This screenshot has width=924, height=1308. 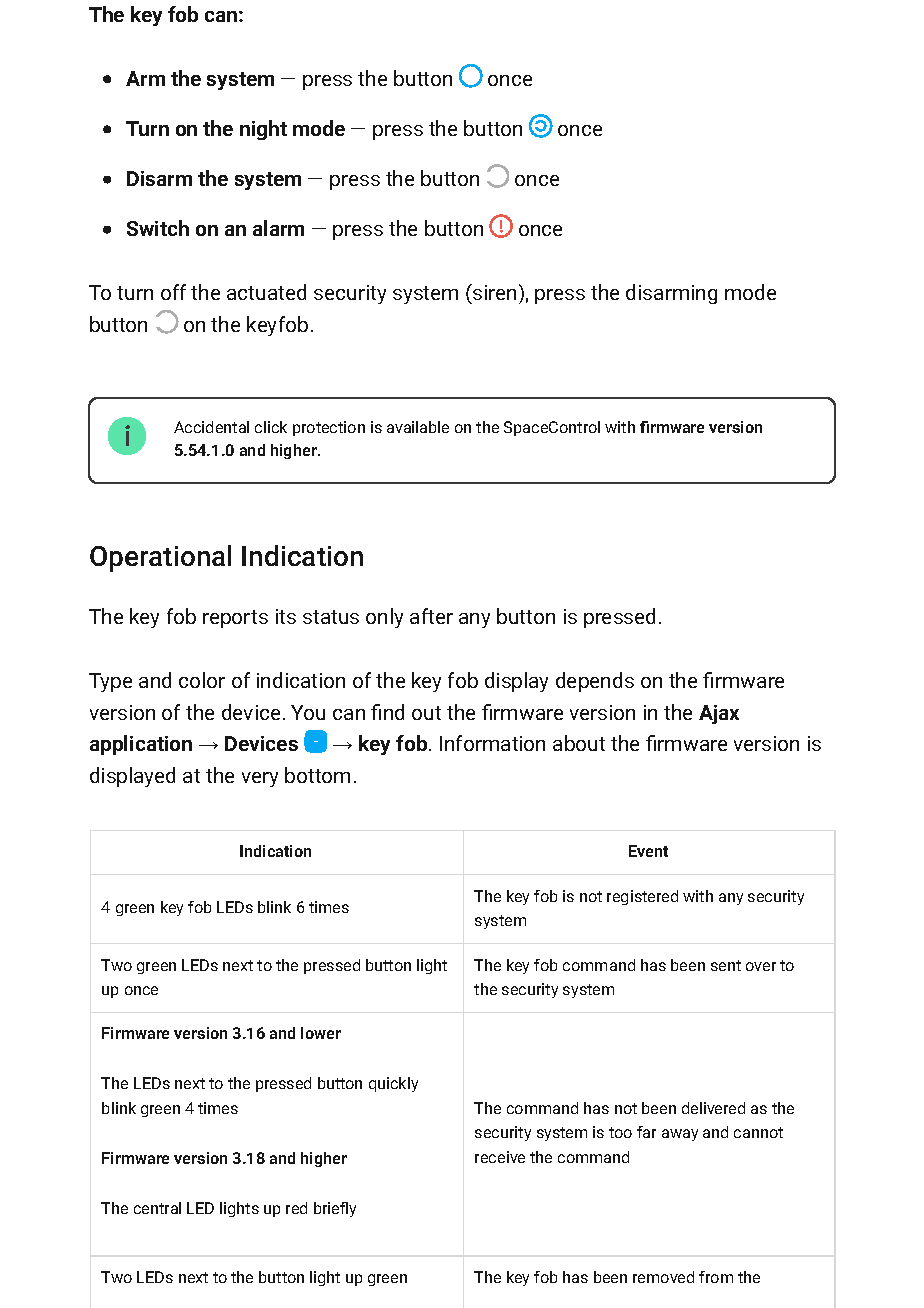 What do you see at coordinates (493, 292) in the screenshot?
I see `siren` at bounding box center [493, 292].
